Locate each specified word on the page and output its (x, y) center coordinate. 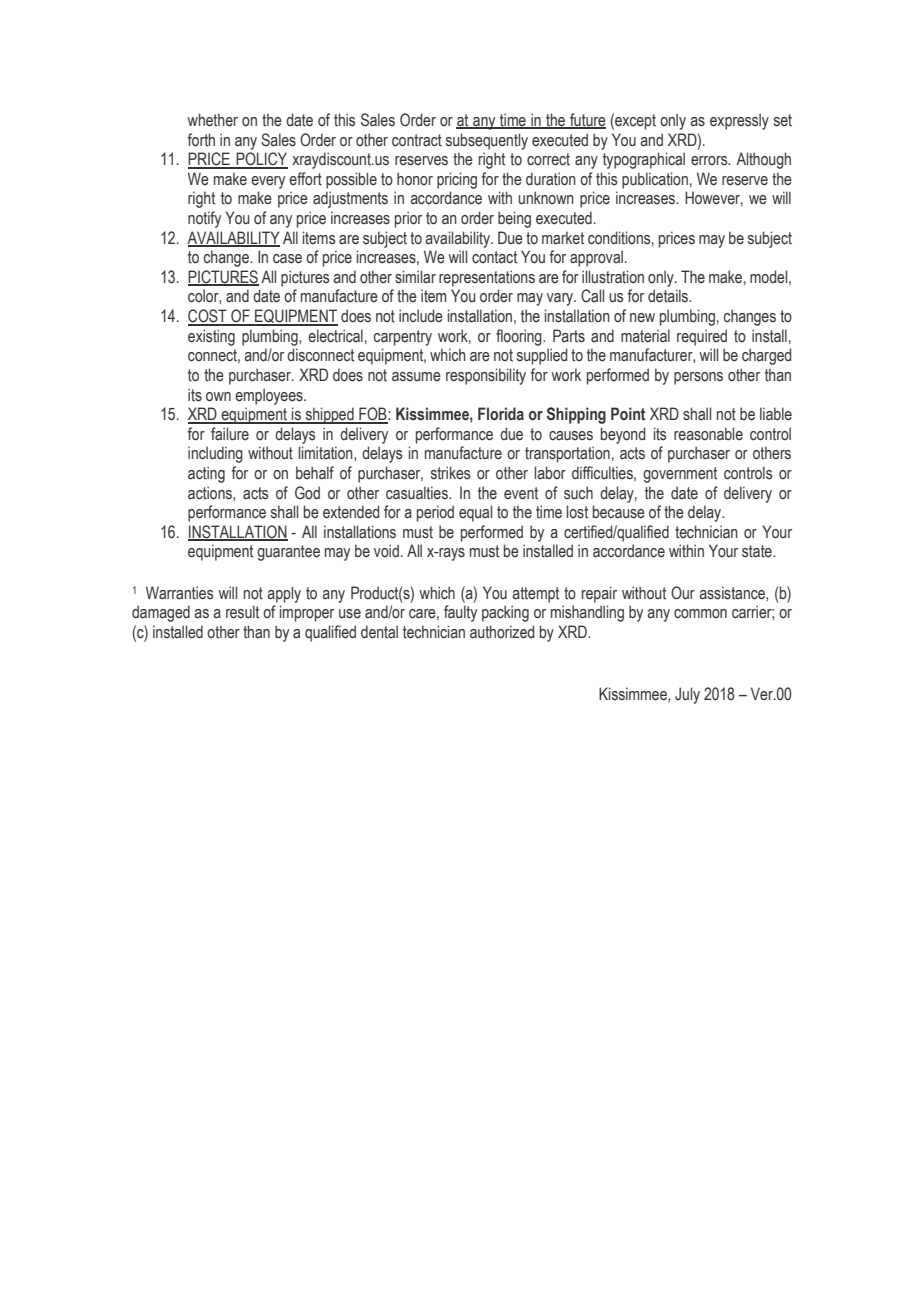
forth (201, 140)
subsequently (487, 141)
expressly (739, 121)
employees (270, 396)
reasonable (708, 434)
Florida (501, 414)
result (242, 612)
